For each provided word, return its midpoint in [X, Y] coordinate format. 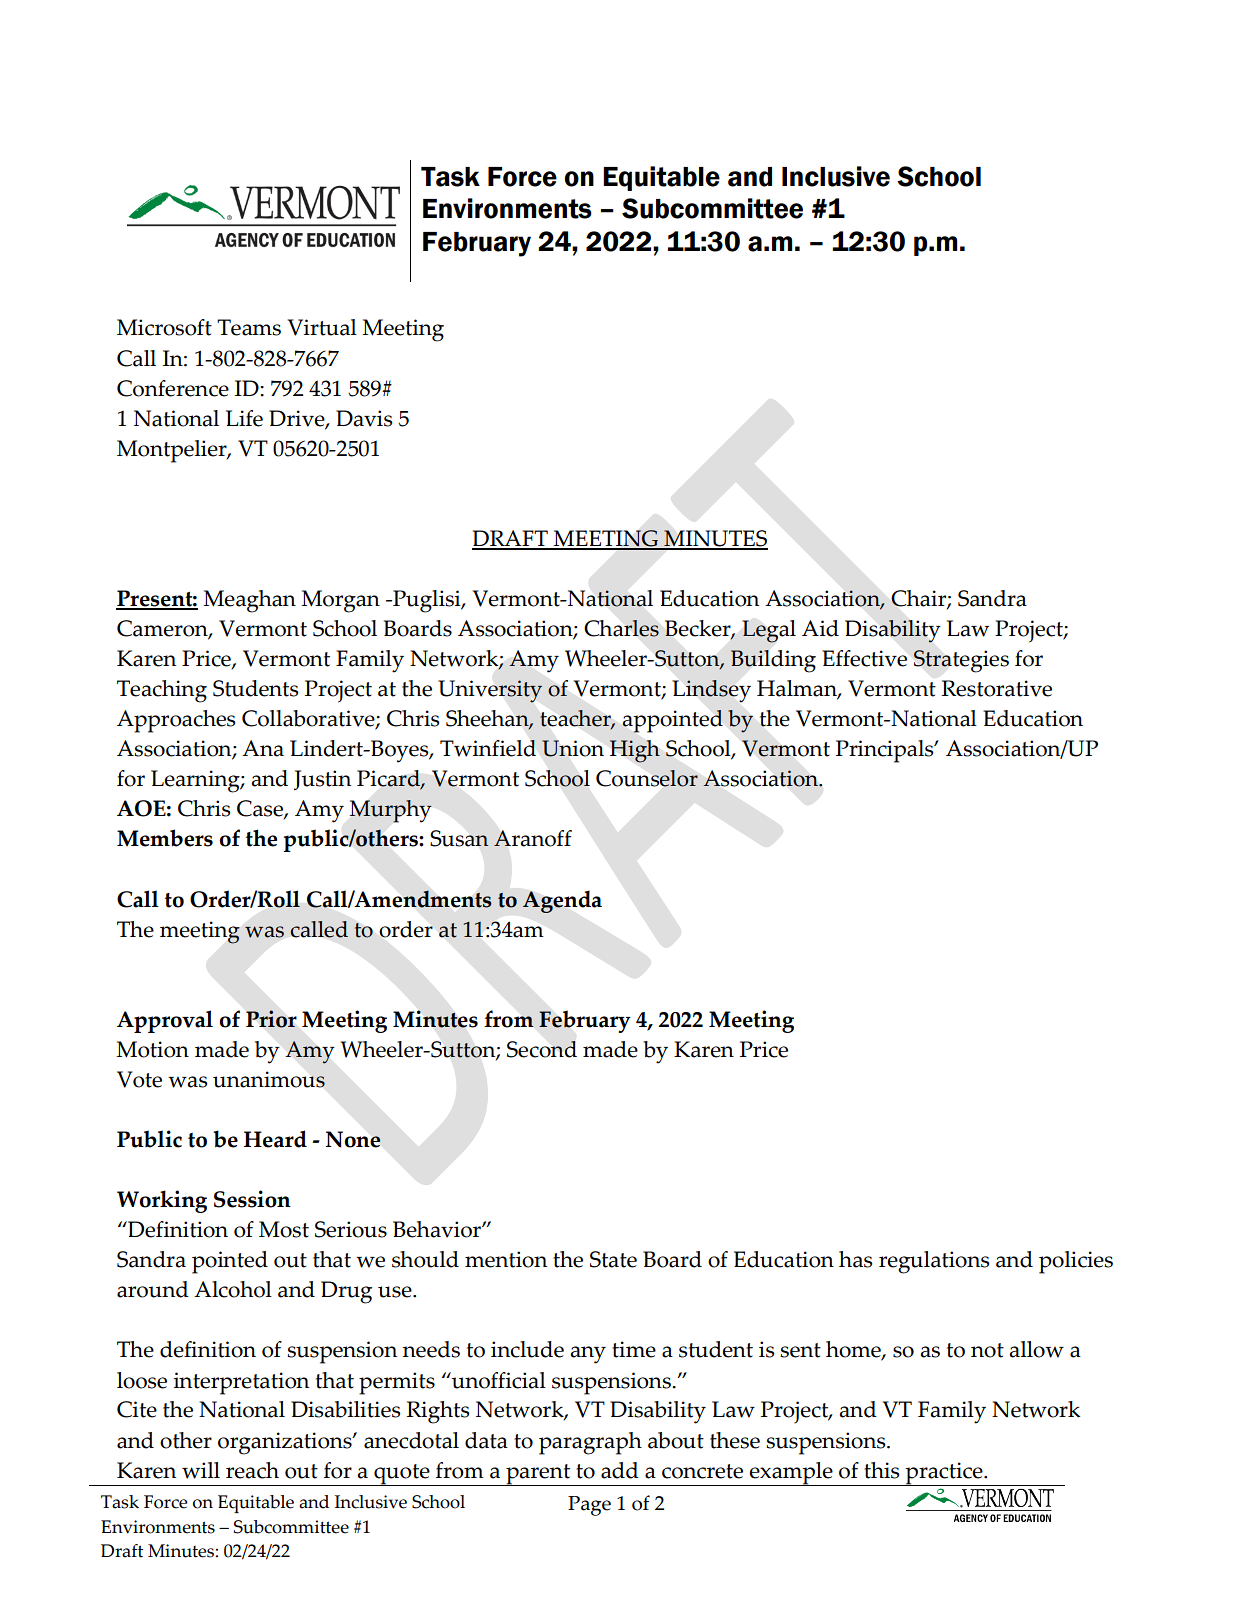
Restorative [996, 688]
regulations [934, 1262]
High [635, 751]
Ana [263, 748]
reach [252, 1470]
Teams [249, 327]
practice [944, 1474]
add [620, 1470]
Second [542, 1049]
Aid [820, 628]
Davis [364, 418]
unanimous [269, 1079]
